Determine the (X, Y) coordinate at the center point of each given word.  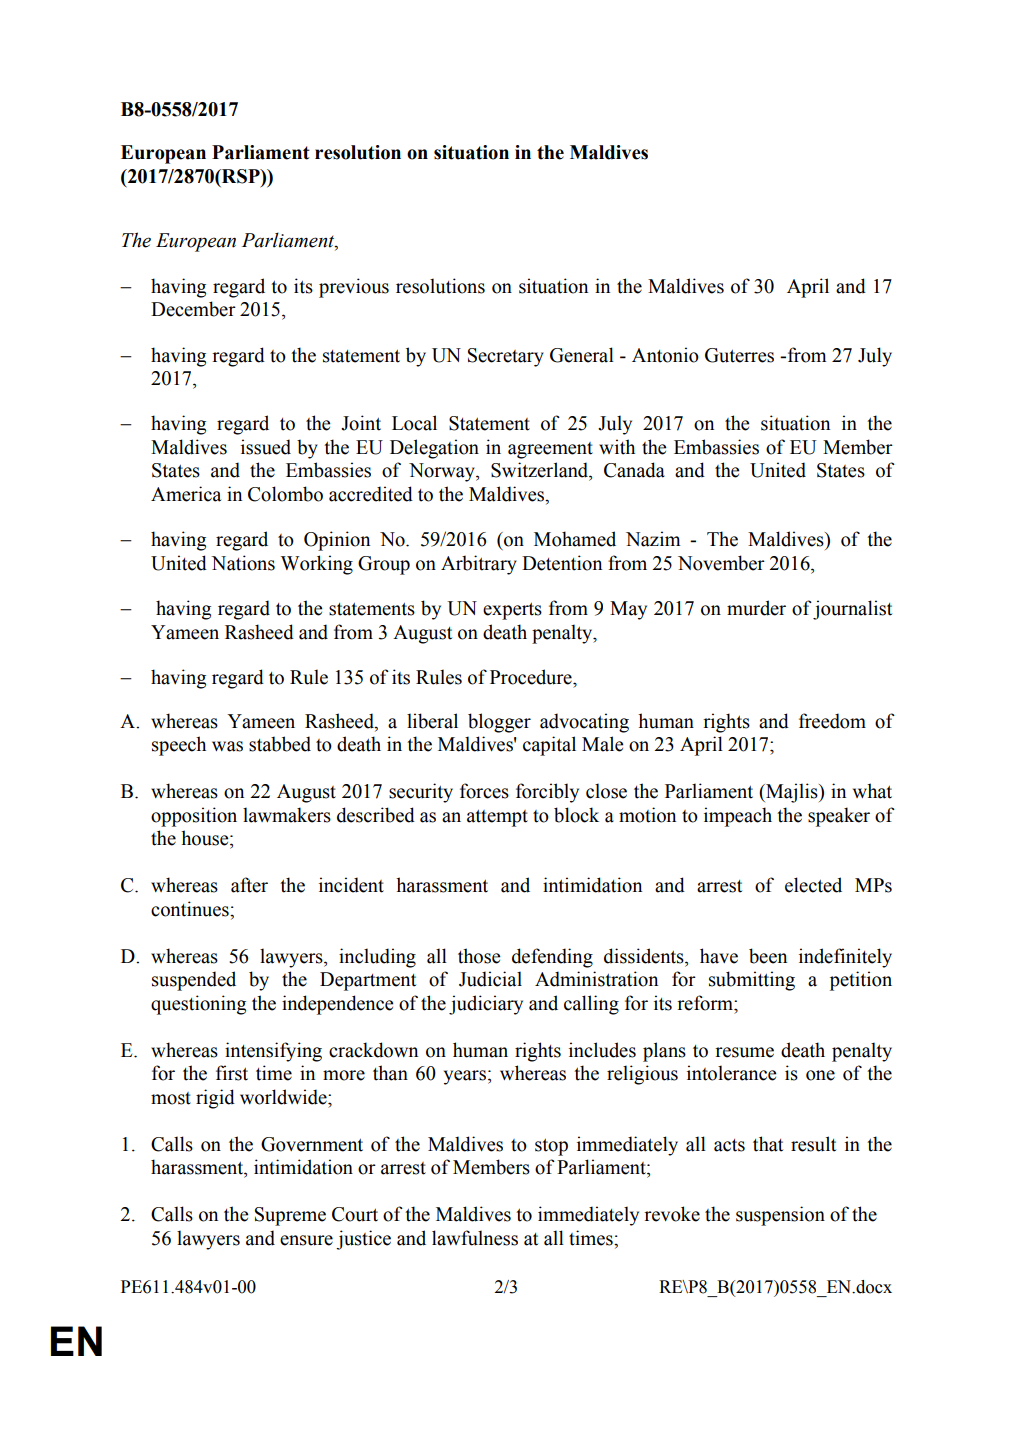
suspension (780, 1216)
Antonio (665, 355)
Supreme (290, 1216)
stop (551, 1147)
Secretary (506, 357)
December (193, 309)
